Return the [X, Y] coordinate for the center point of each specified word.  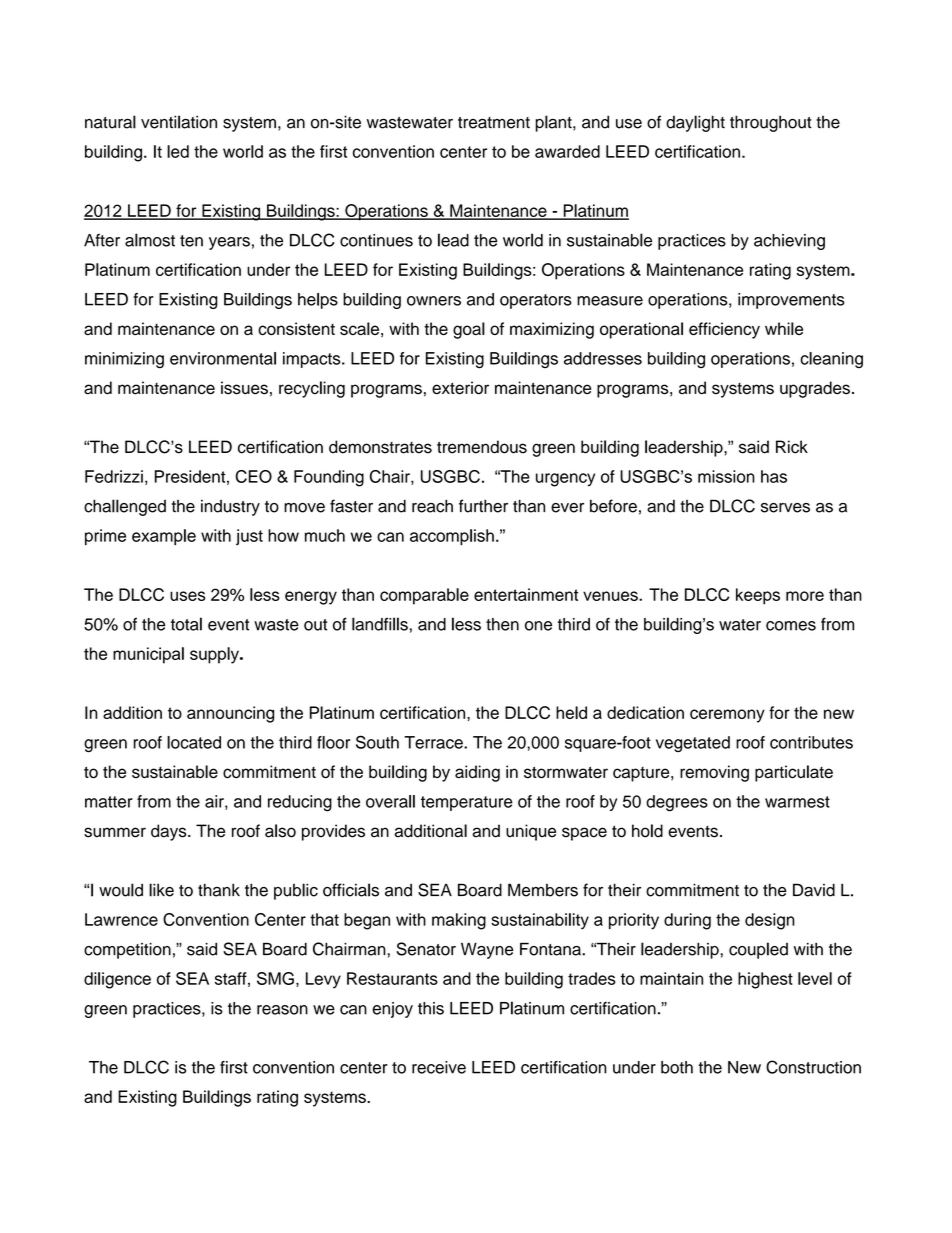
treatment [494, 123]
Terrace [434, 742]
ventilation [179, 122]
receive [439, 1067]
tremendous [482, 447]
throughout [771, 123]
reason [282, 1010]
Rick [792, 447]
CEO [254, 476]
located [194, 742]
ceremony [727, 716]
